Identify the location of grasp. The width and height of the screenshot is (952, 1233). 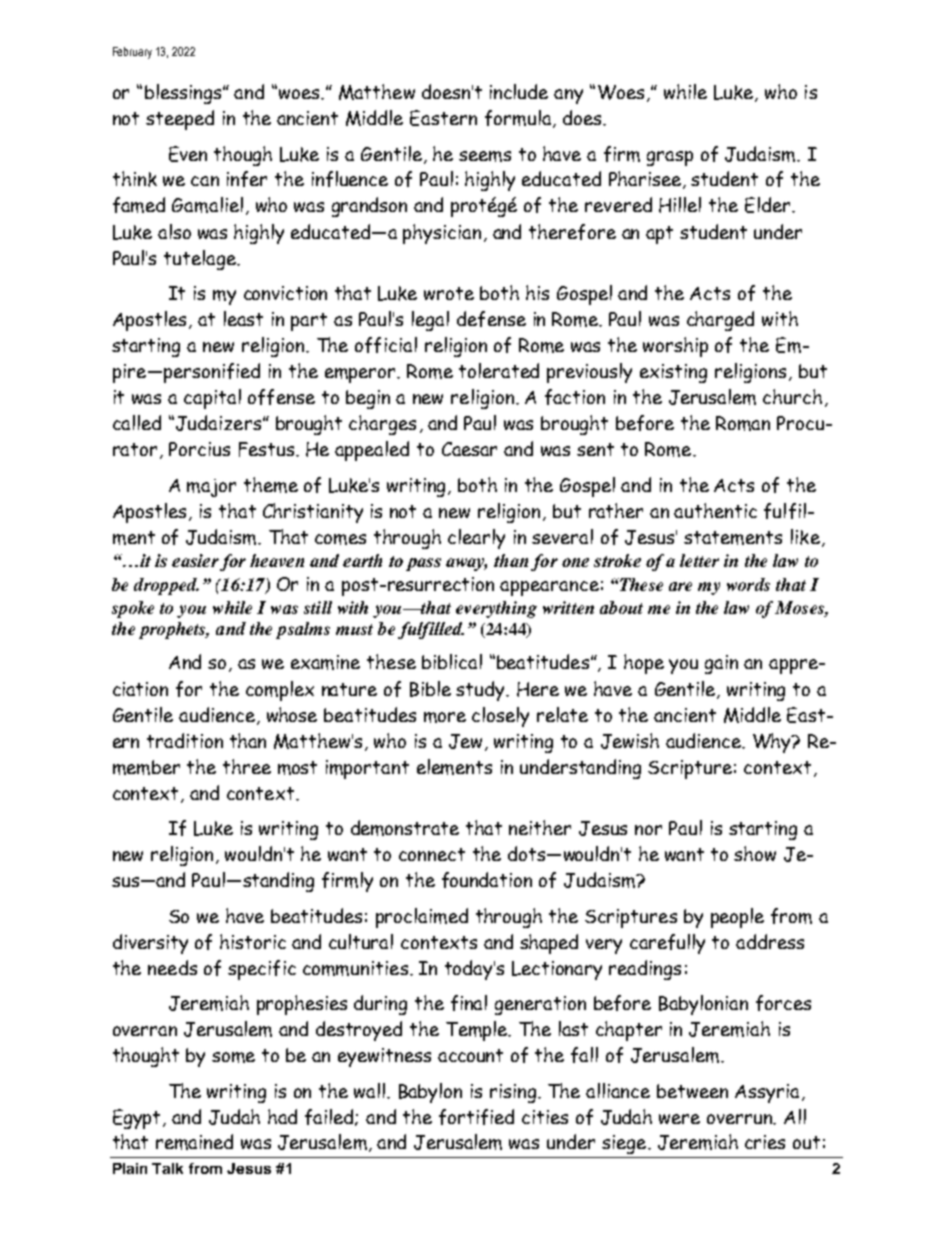
(670, 158).
